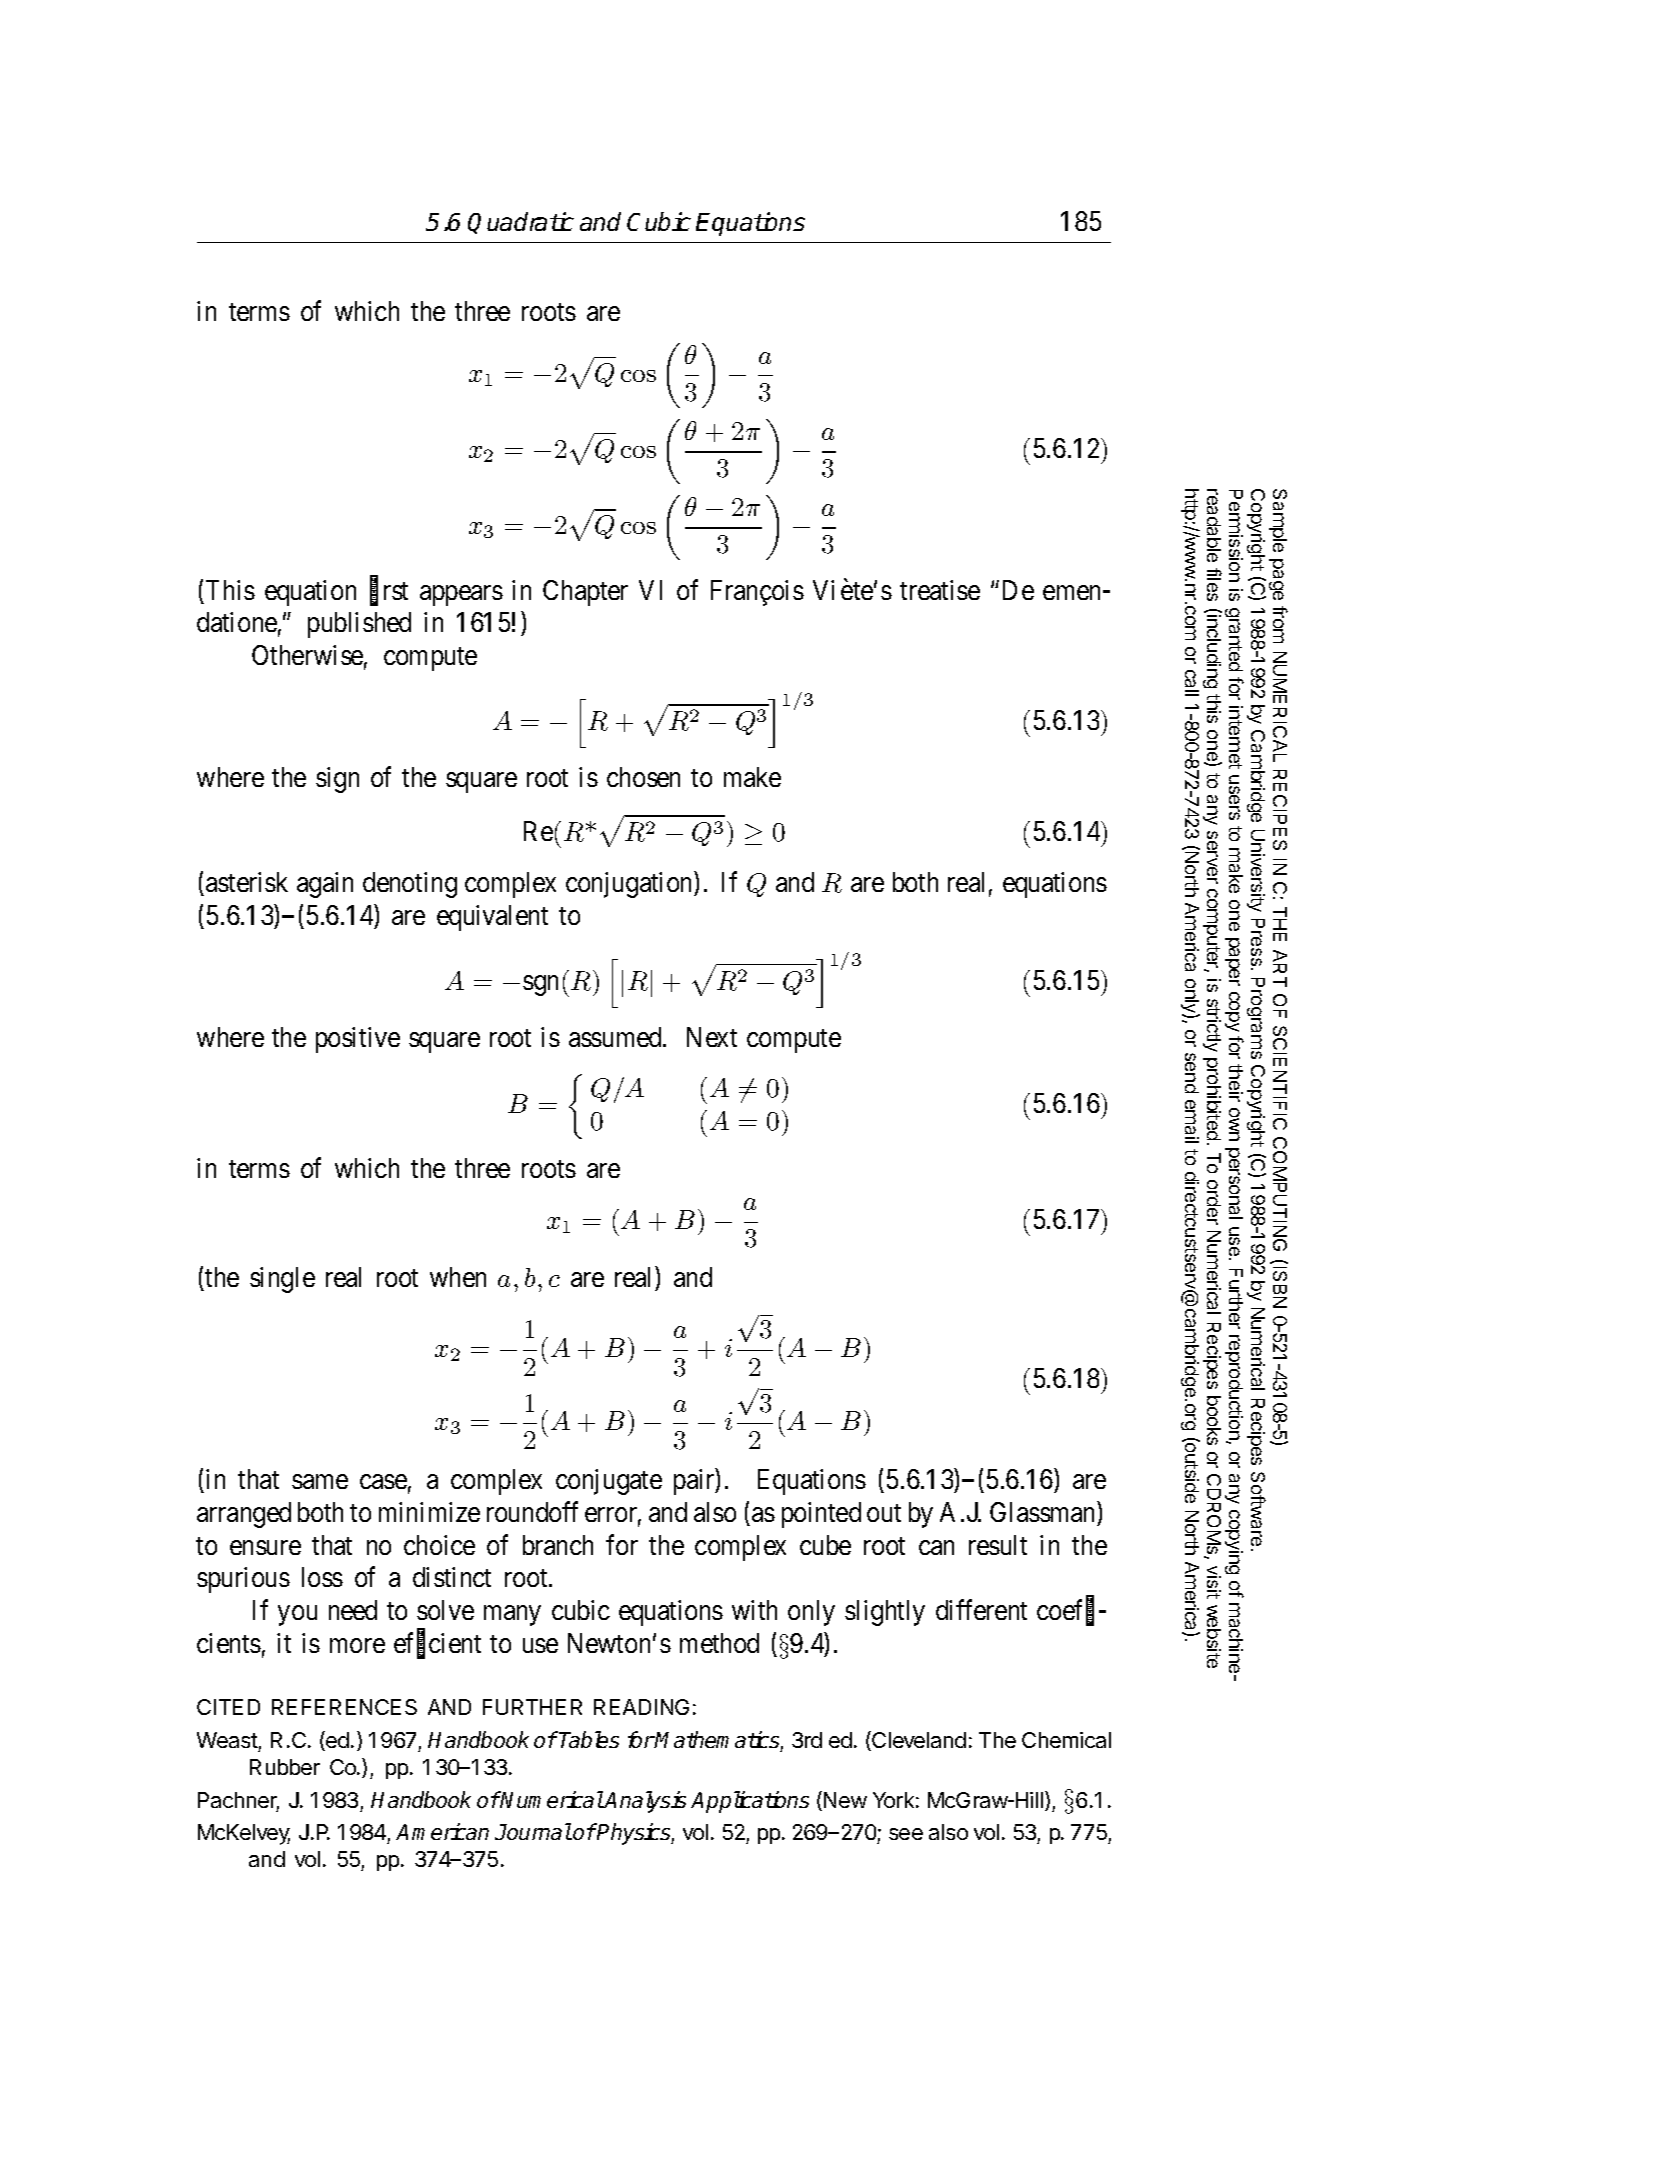  Describe the element at coordinates (492, 918) in the image. I see `equivalent` at that location.
